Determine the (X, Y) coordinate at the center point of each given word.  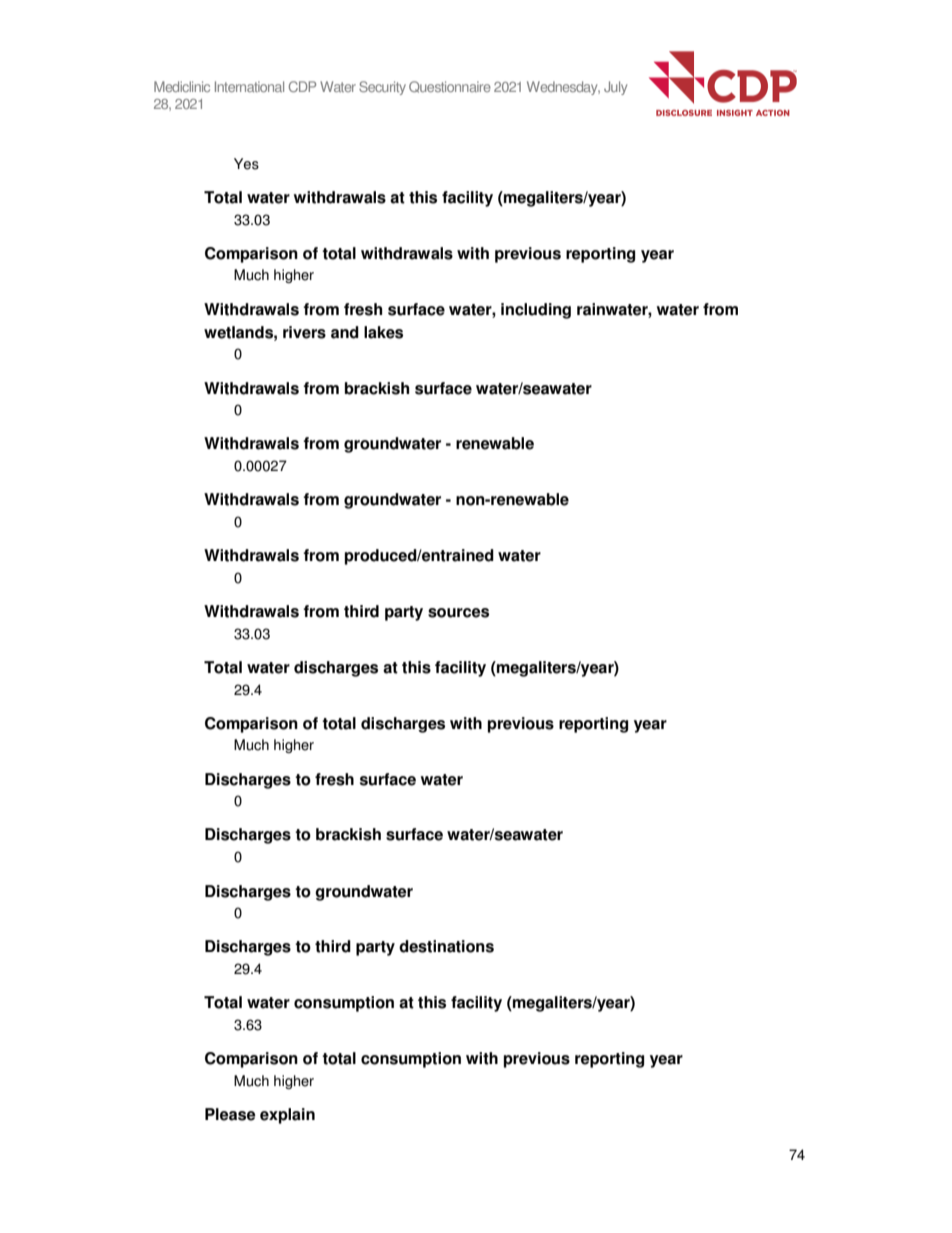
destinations (446, 946)
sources (458, 613)
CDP (302, 86)
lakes (383, 332)
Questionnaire (450, 87)
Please (230, 1114)
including (536, 311)
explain (287, 1116)
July (615, 88)
